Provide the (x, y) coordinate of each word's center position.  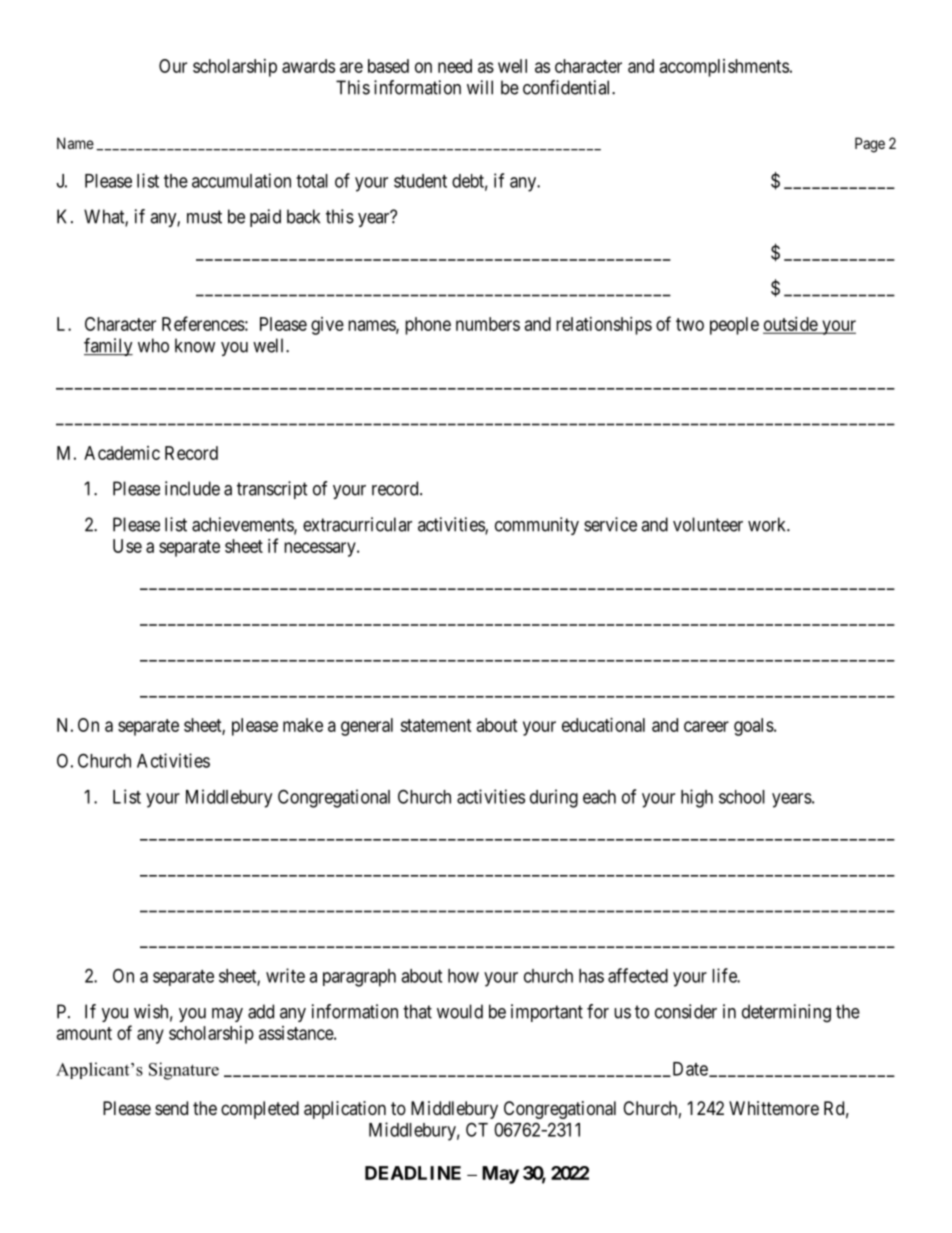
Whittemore (774, 1108)
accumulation (241, 180)
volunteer (708, 524)
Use (127, 546)
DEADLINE (413, 1173)
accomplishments (724, 68)
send (171, 1108)
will (480, 87)
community (537, 526)
